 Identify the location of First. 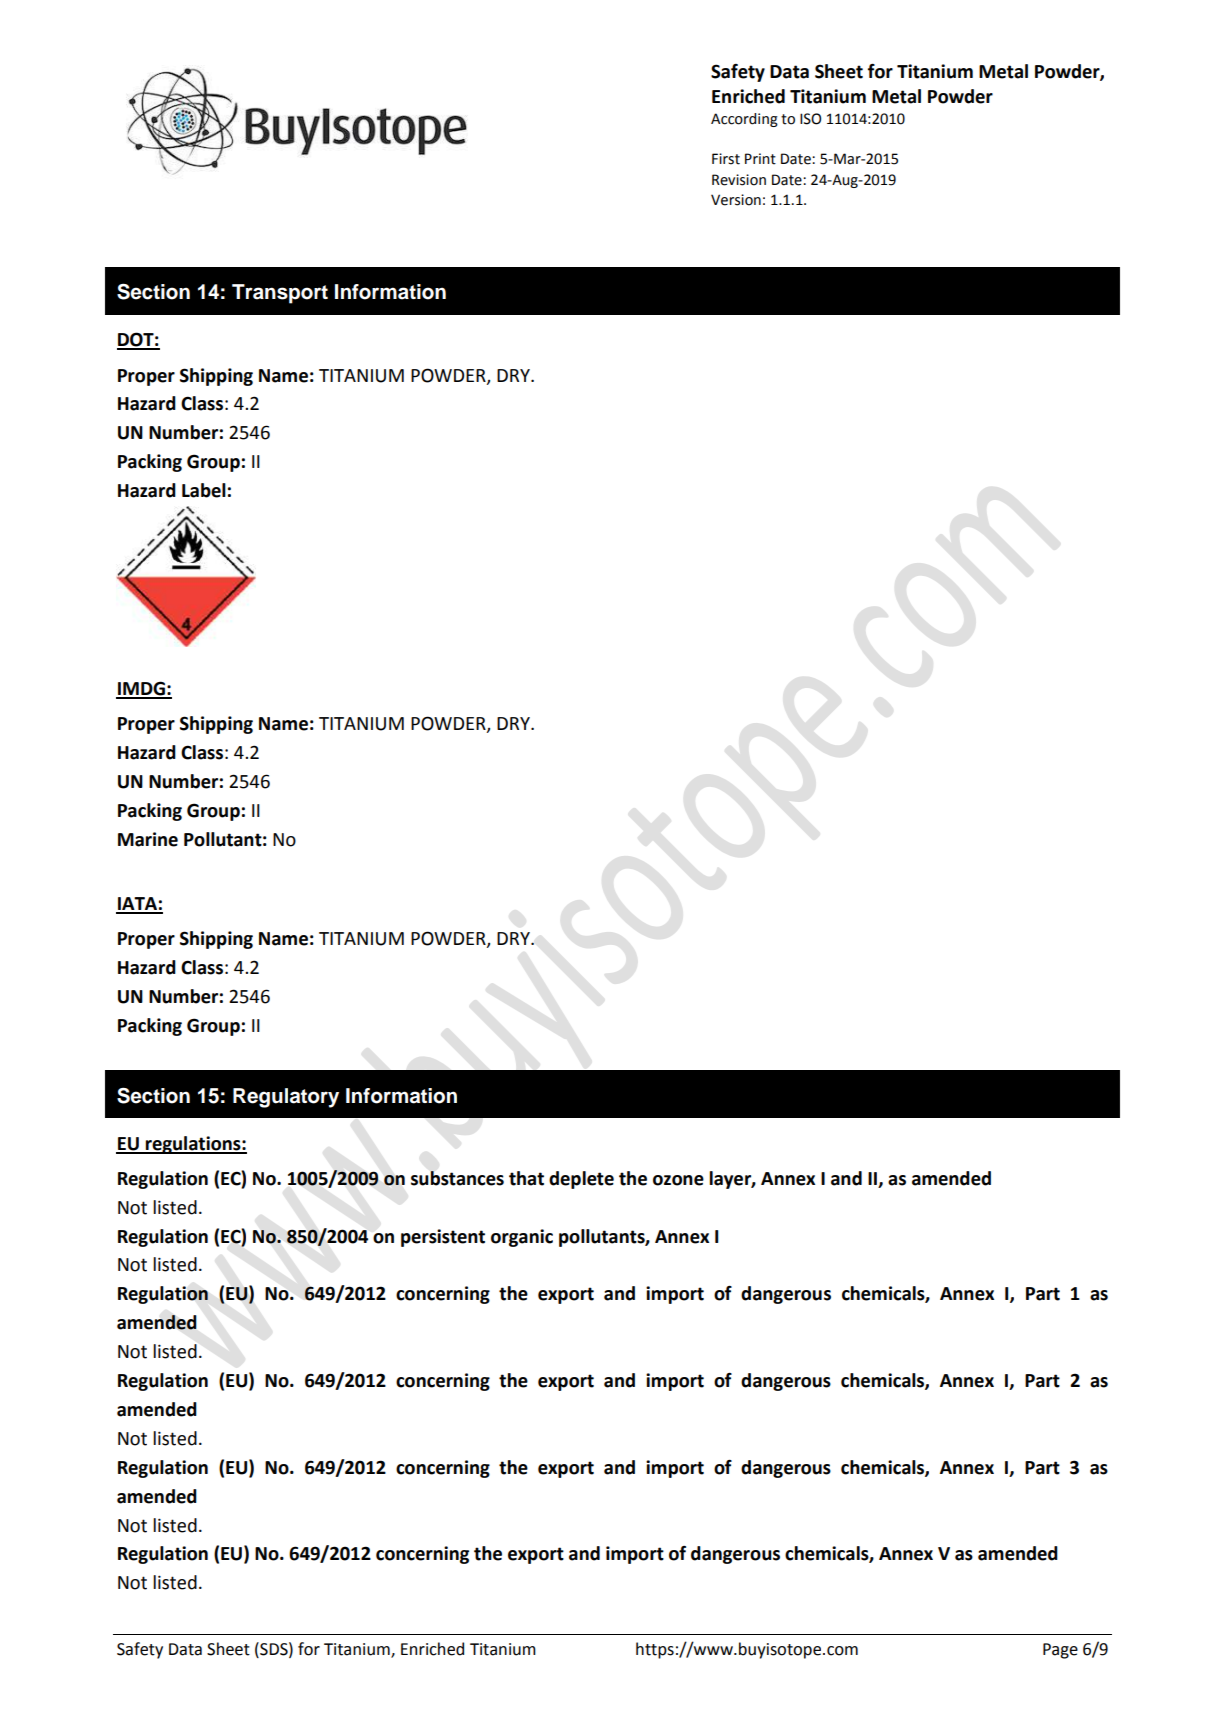
(726, 159).
